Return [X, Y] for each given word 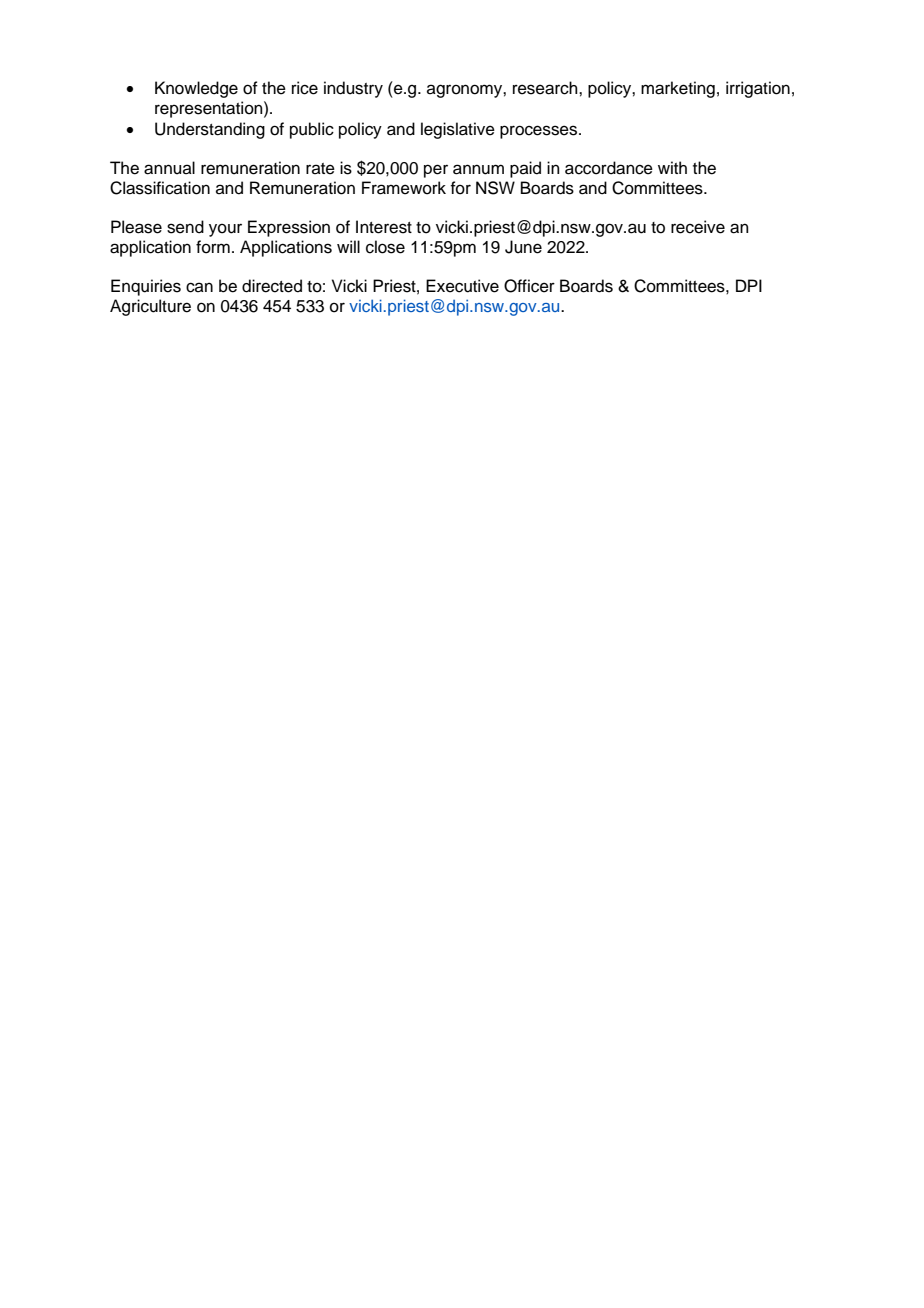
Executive [462, 286]
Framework [404, 188]
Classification [160, 188]
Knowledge [196, 89]
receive [698, 227]
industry [353, 89]
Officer [529, 286]
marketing [678, 89]
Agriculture [150, 307]
